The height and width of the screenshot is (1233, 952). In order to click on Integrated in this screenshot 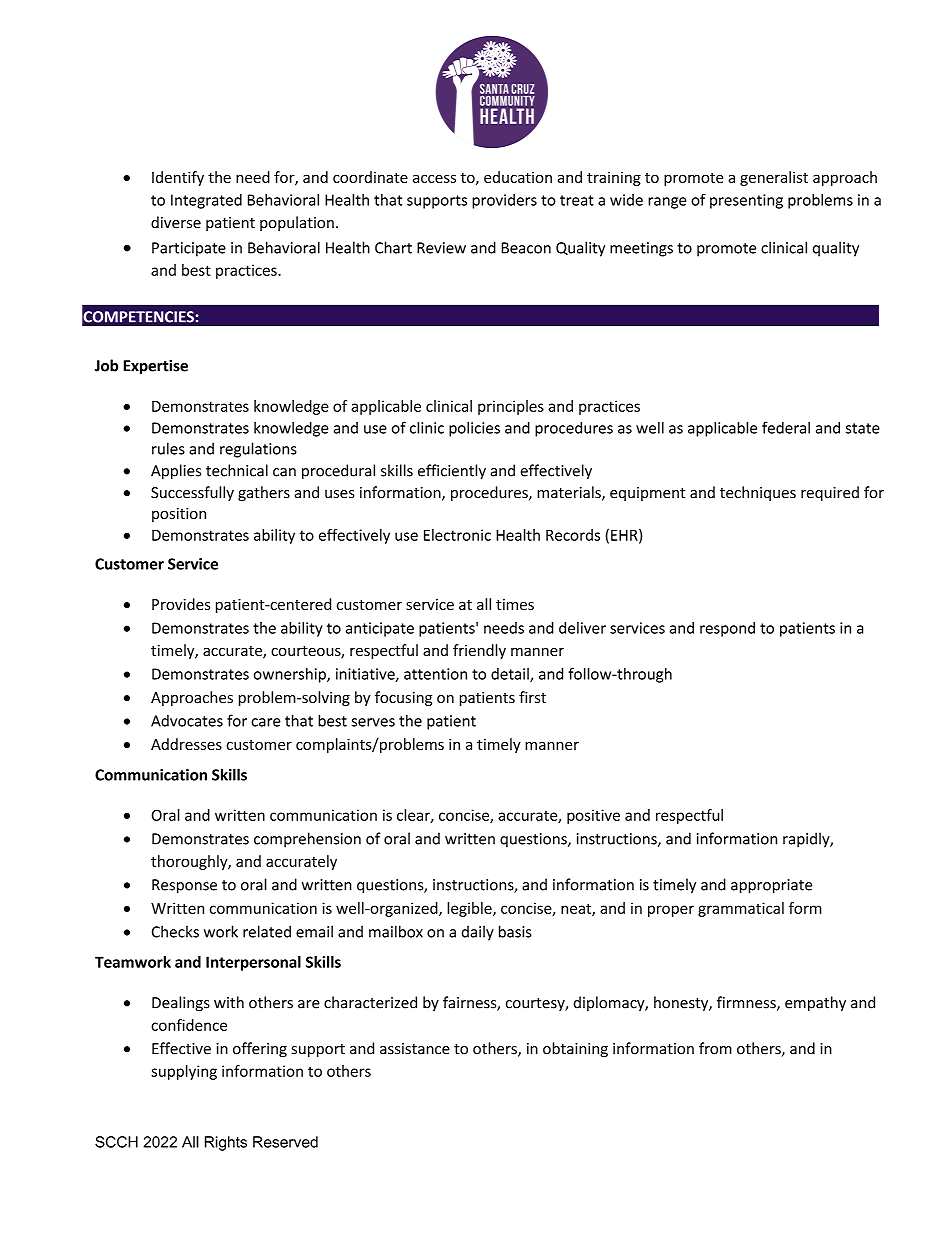, I will do `click(206, 201)`.
